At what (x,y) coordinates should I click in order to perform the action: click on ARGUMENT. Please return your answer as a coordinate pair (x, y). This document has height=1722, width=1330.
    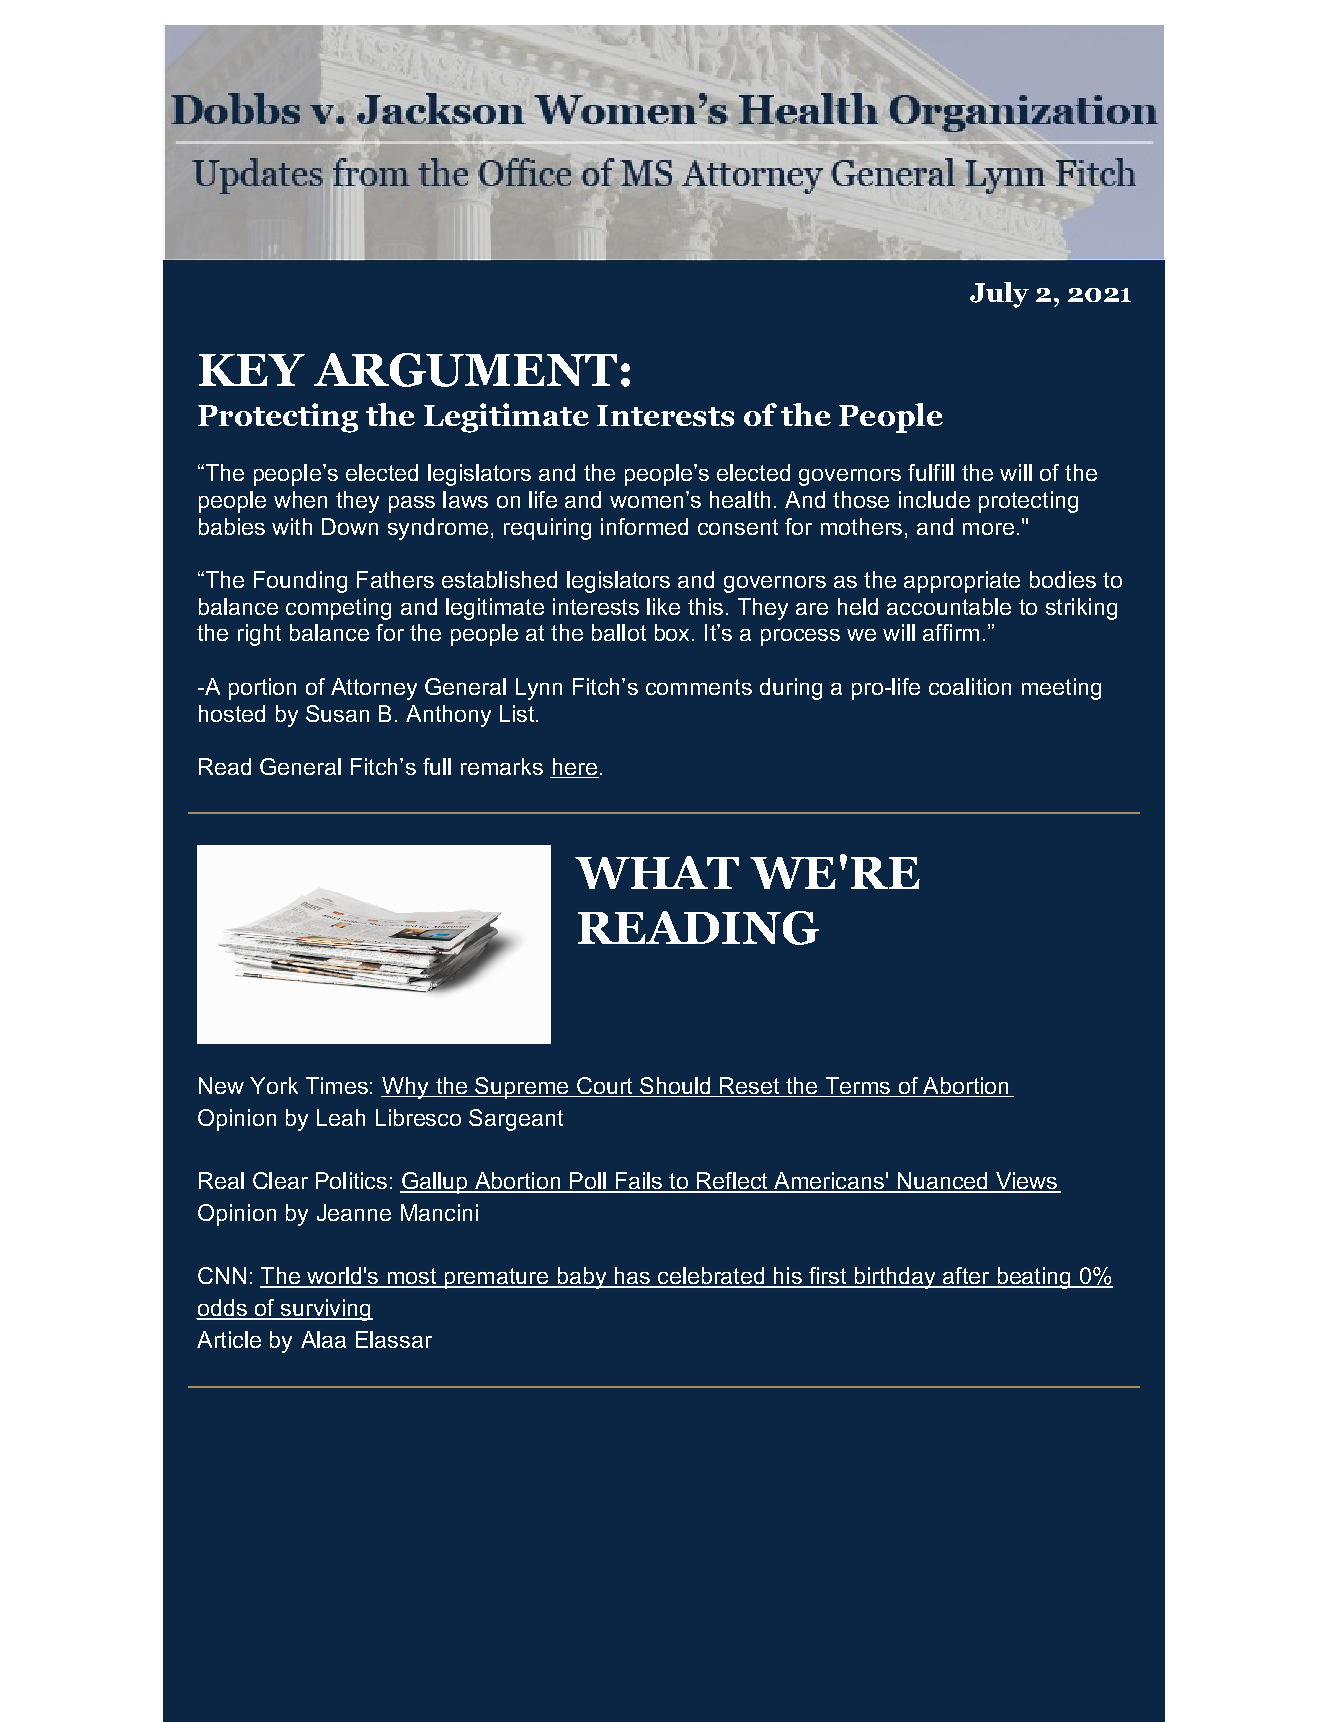
    Looking at the image, I should click on (465, 370).
